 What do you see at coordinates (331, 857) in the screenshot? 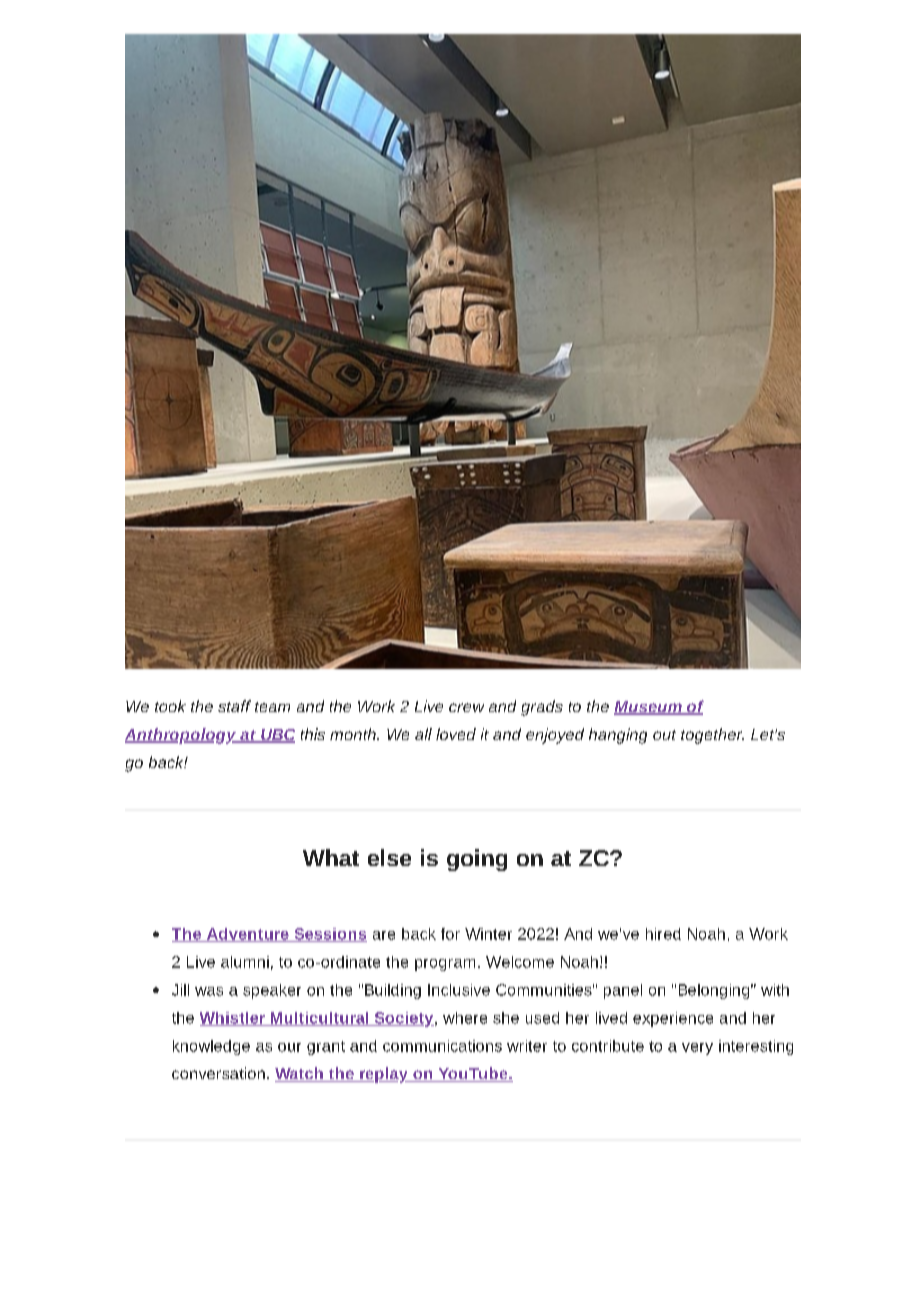
I see `What` at bounding box center [331, 857].
